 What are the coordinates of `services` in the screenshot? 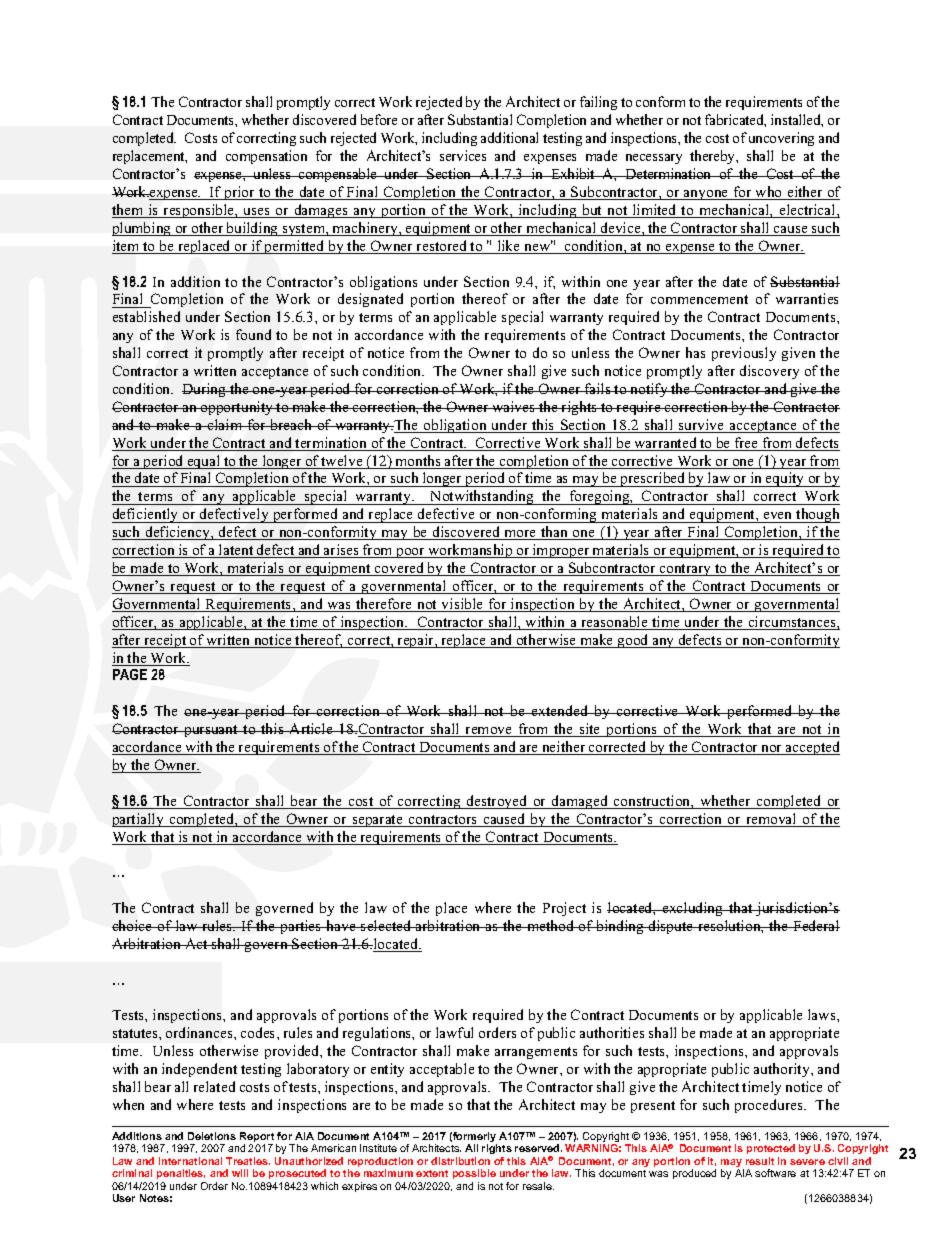 It's located at (463, 155).
